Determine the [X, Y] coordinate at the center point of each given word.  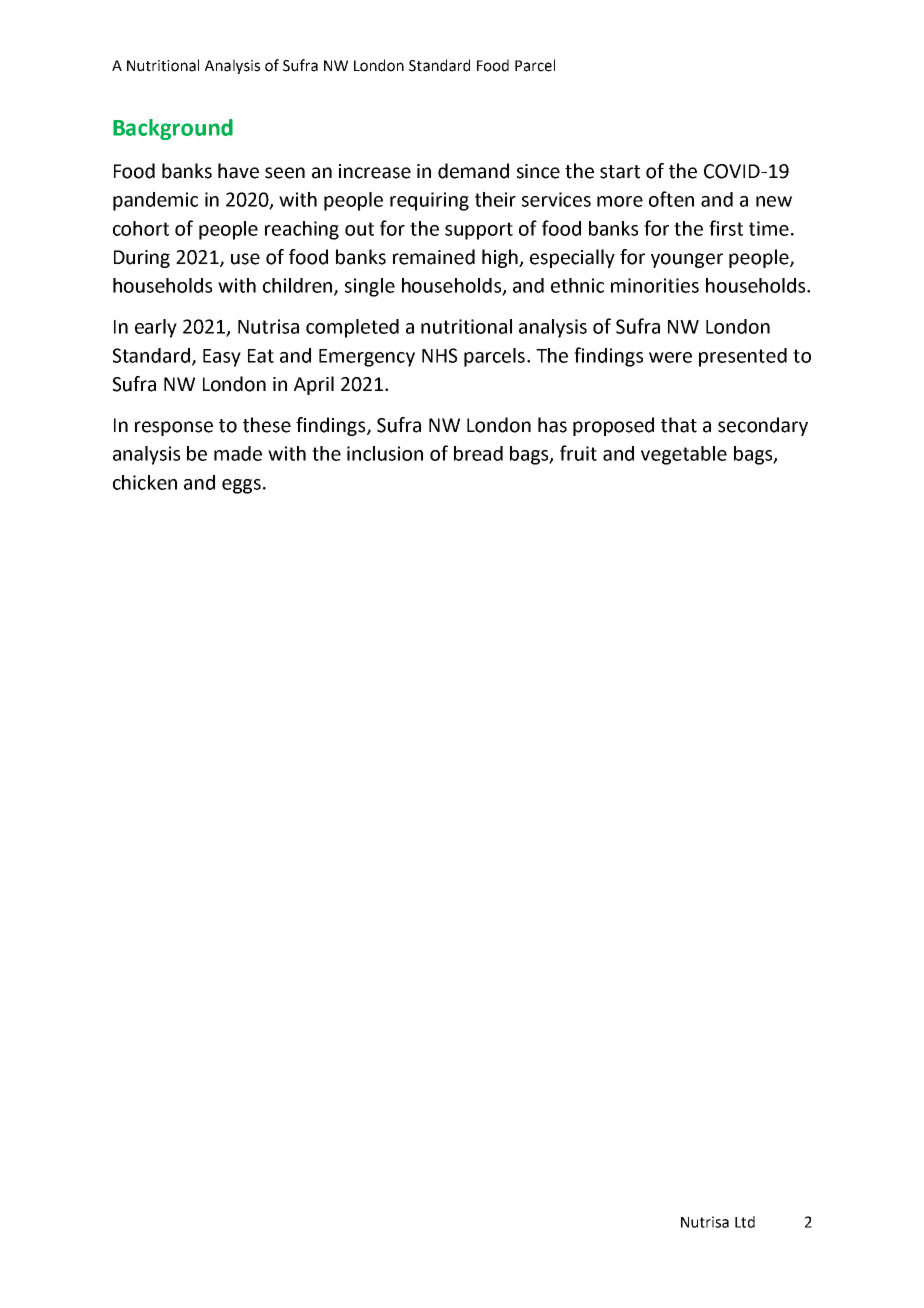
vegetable [684, 455]
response [174, 428]
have [238, 171]
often [671, 199]
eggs [241, 486]
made [238, 453]
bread [478, 453]
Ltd [745, 1222]
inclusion [385, 453]
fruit [578, 453]
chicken [145, 482]
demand [473, 171]
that [679, 425]
